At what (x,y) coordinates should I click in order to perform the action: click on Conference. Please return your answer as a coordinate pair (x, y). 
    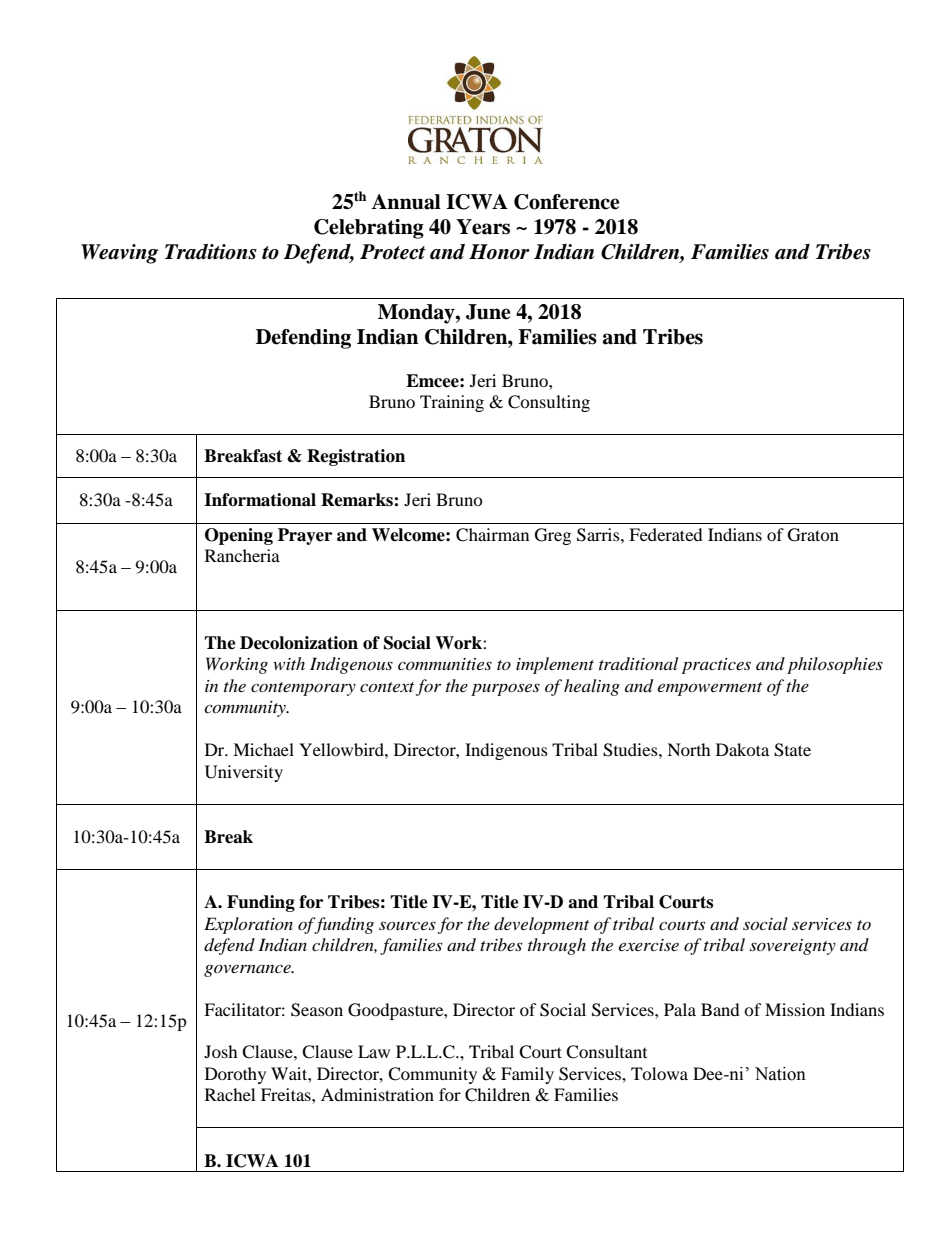
    Looking at the image, I should click on (567, 202).
